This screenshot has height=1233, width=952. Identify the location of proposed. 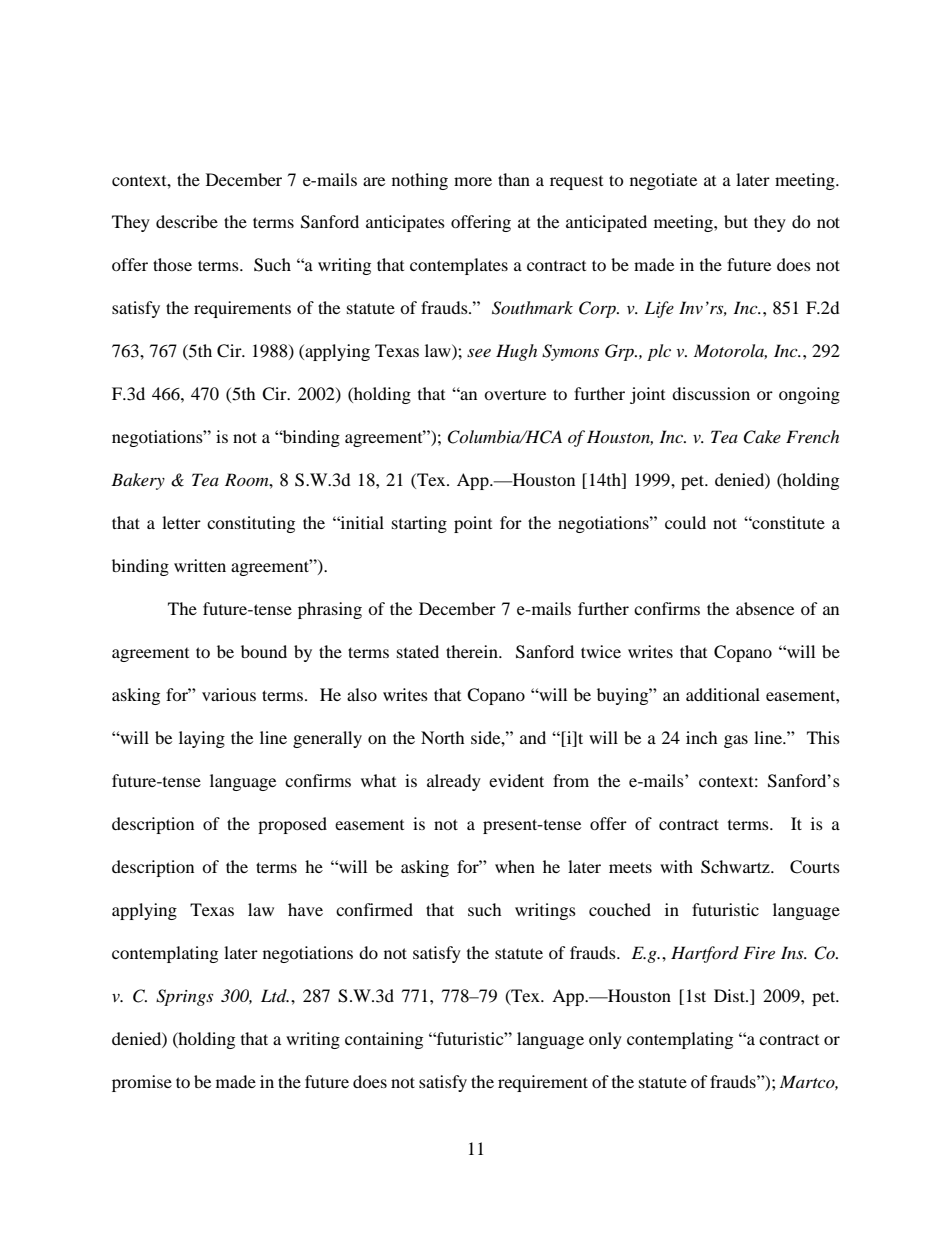
(292, 825).
